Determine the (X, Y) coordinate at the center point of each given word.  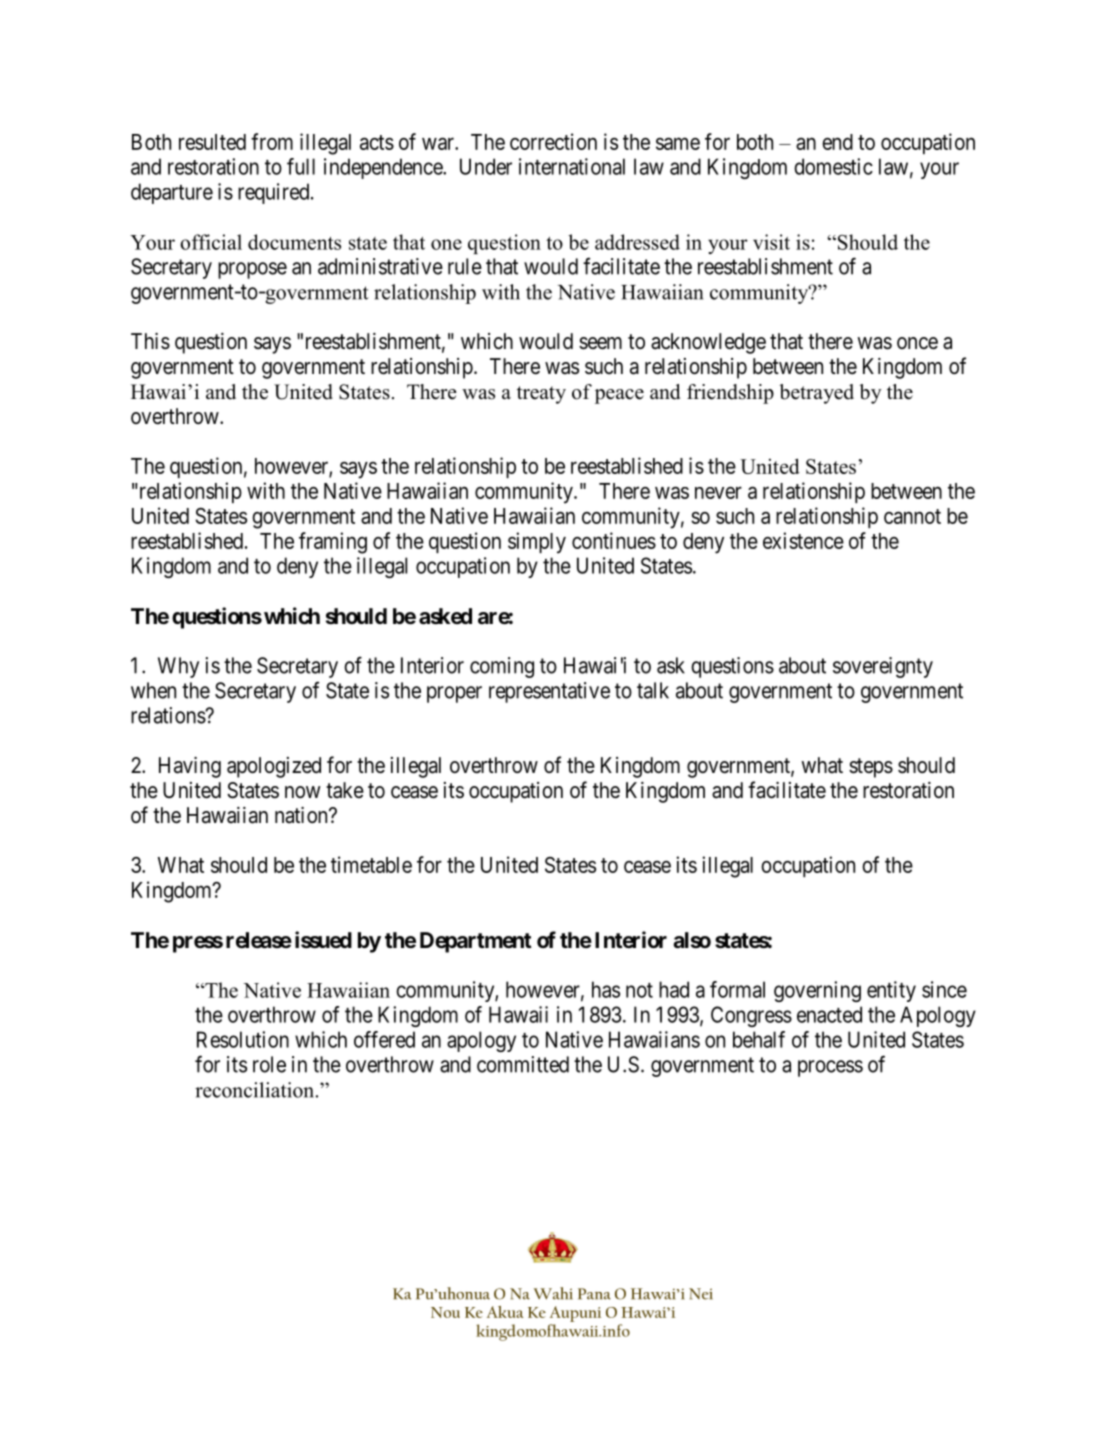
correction (553, 141)
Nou (445, 1312)
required (275, 193)
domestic (833, 166)
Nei (701, 1294)
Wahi (553, 1293)
